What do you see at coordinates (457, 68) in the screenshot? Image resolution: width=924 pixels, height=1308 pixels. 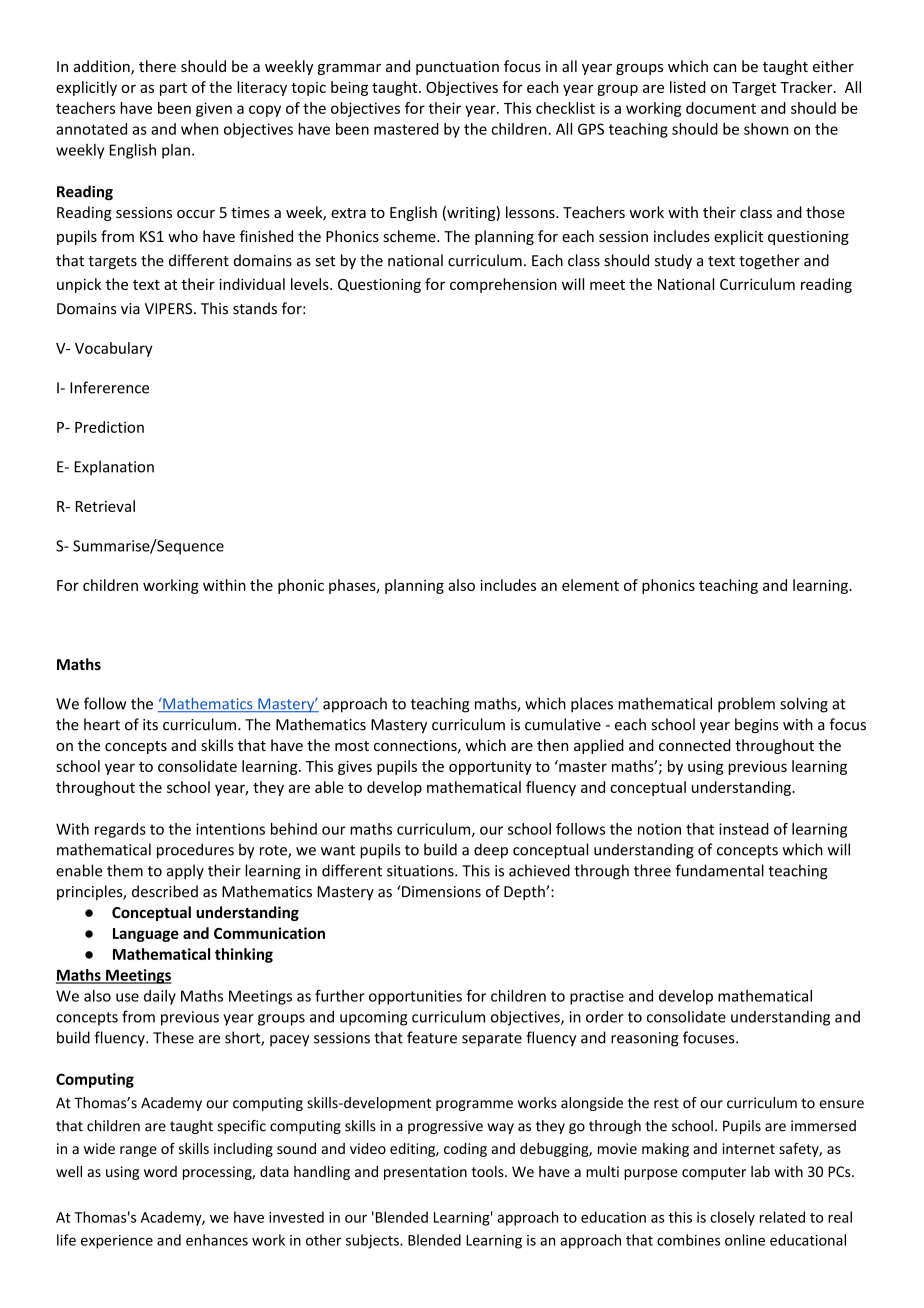 I see `punctuation` at bounding box center [457, 68].
